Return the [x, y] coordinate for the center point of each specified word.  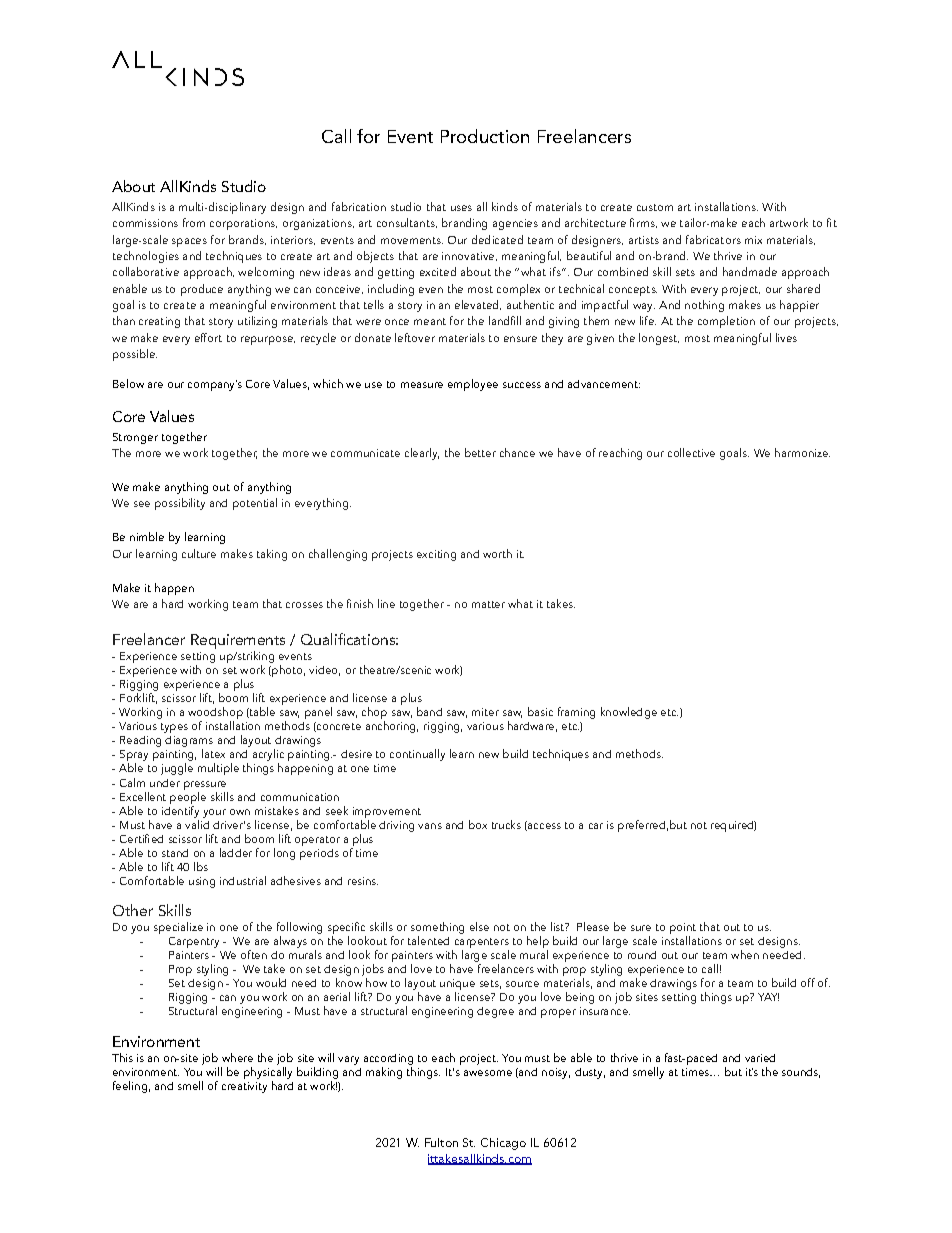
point [683, 930]
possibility [180, 504]
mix [753, 240]
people [188, 796]
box [478, 824]
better [480, 452]
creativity [244, 1087]
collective [691, 452]
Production [485, 136]
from [194, 222]
